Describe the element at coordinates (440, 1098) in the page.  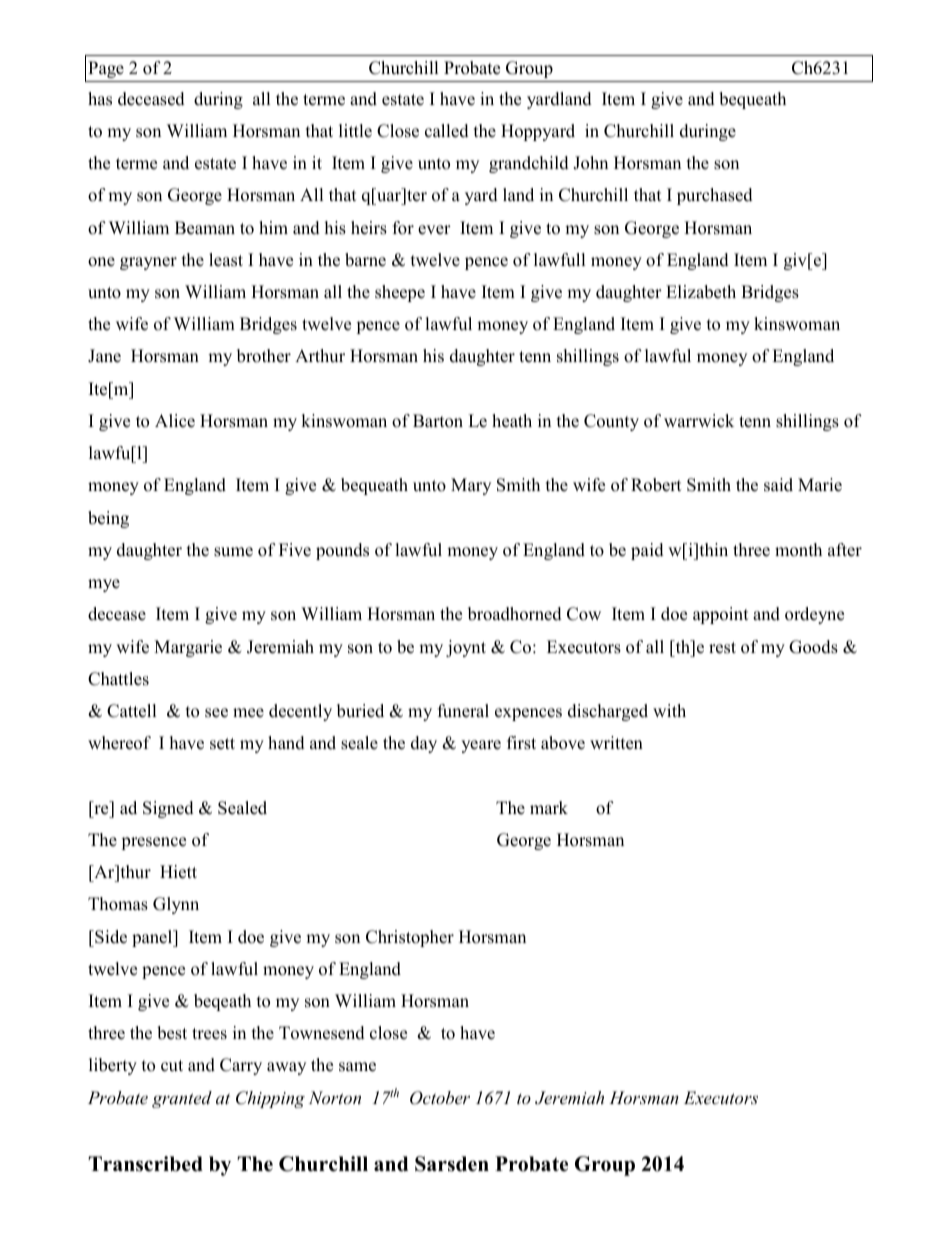
I see `October` at that location.
